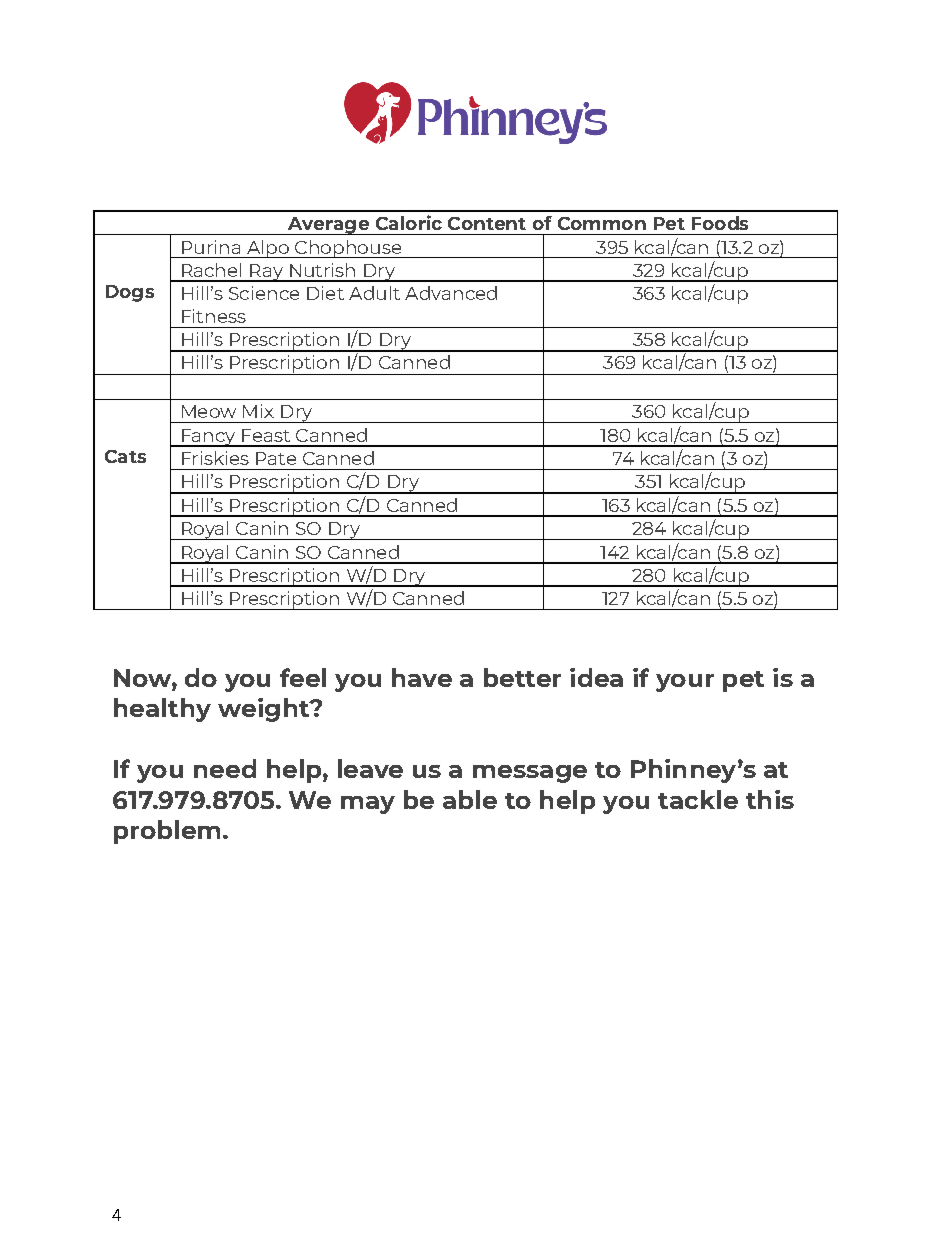 This image has height=1233, width=952. Describe the element at coordinates (451, 293) in the image. I see `Advanced` at that location.
